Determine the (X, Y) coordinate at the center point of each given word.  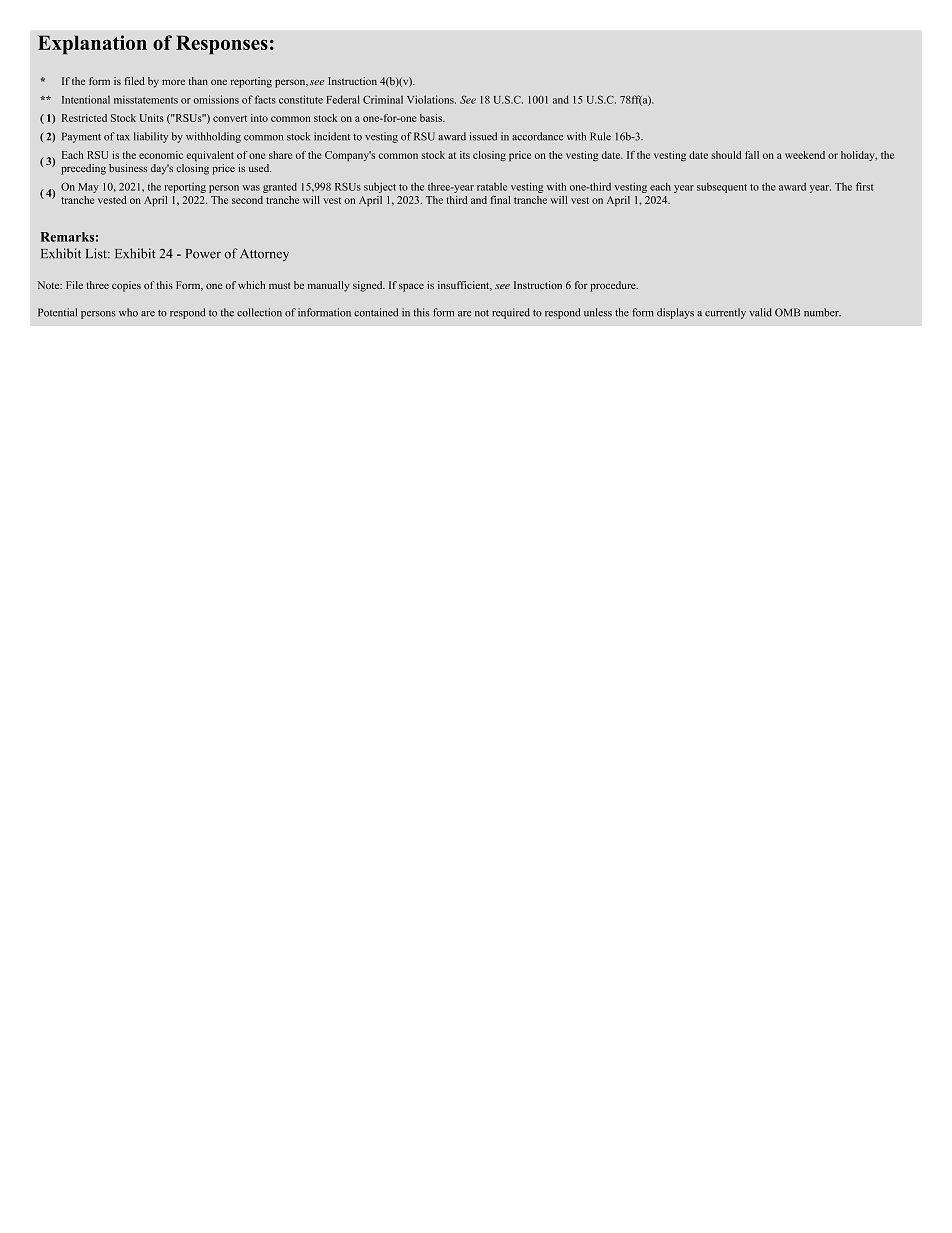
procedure (614, 286)
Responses (222, 45)
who (128, 312)
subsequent (722, 188)
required (511, 313)
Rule (600, 136)
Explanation (92, 45)
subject (380, 187)
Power (203, 254)
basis (432, 118)
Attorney (264, 255)
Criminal (383, 99)
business (128, 168)
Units (151, 118)
